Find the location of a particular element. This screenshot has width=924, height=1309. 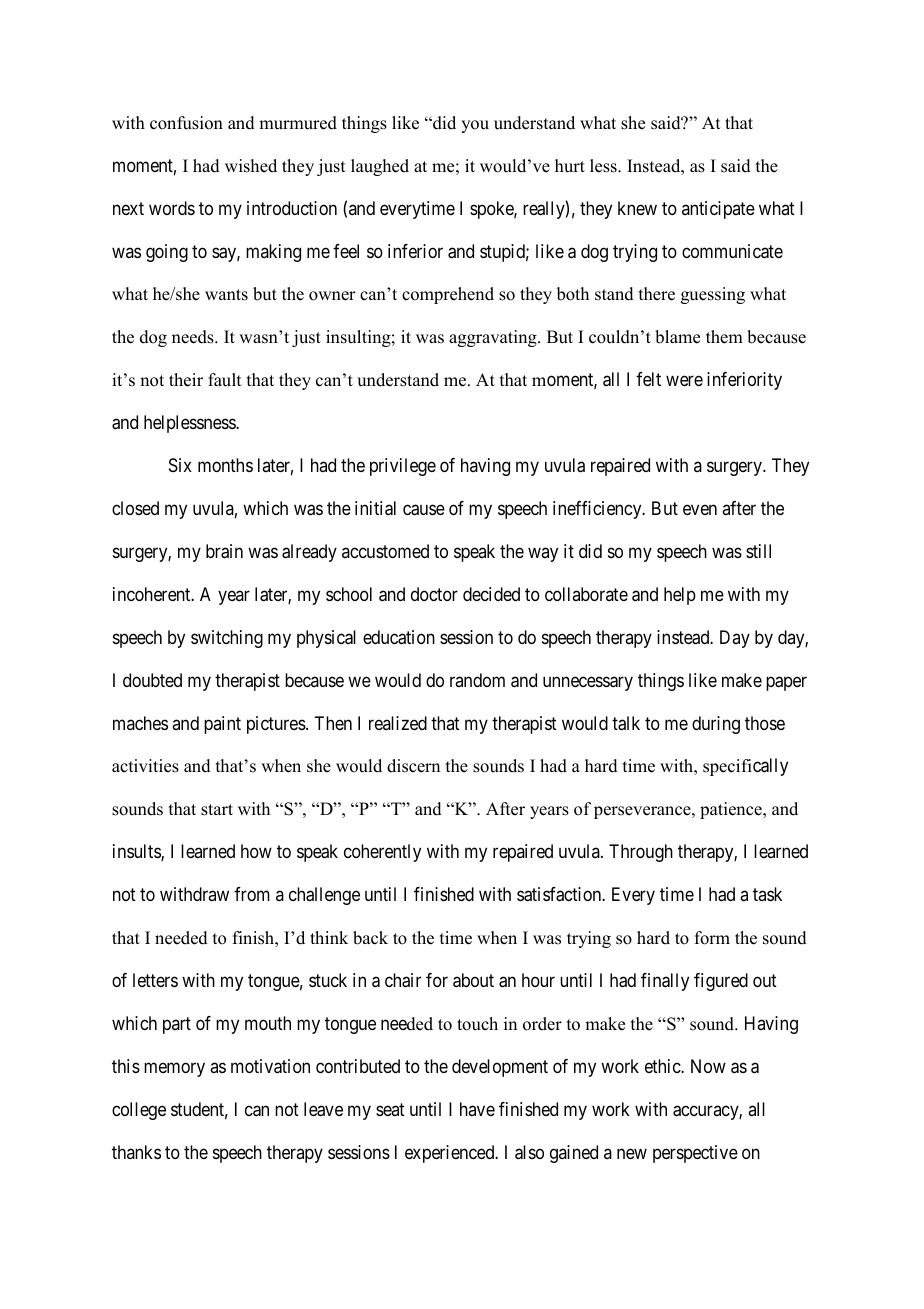

confusion is located at coordinates (186, 123).
